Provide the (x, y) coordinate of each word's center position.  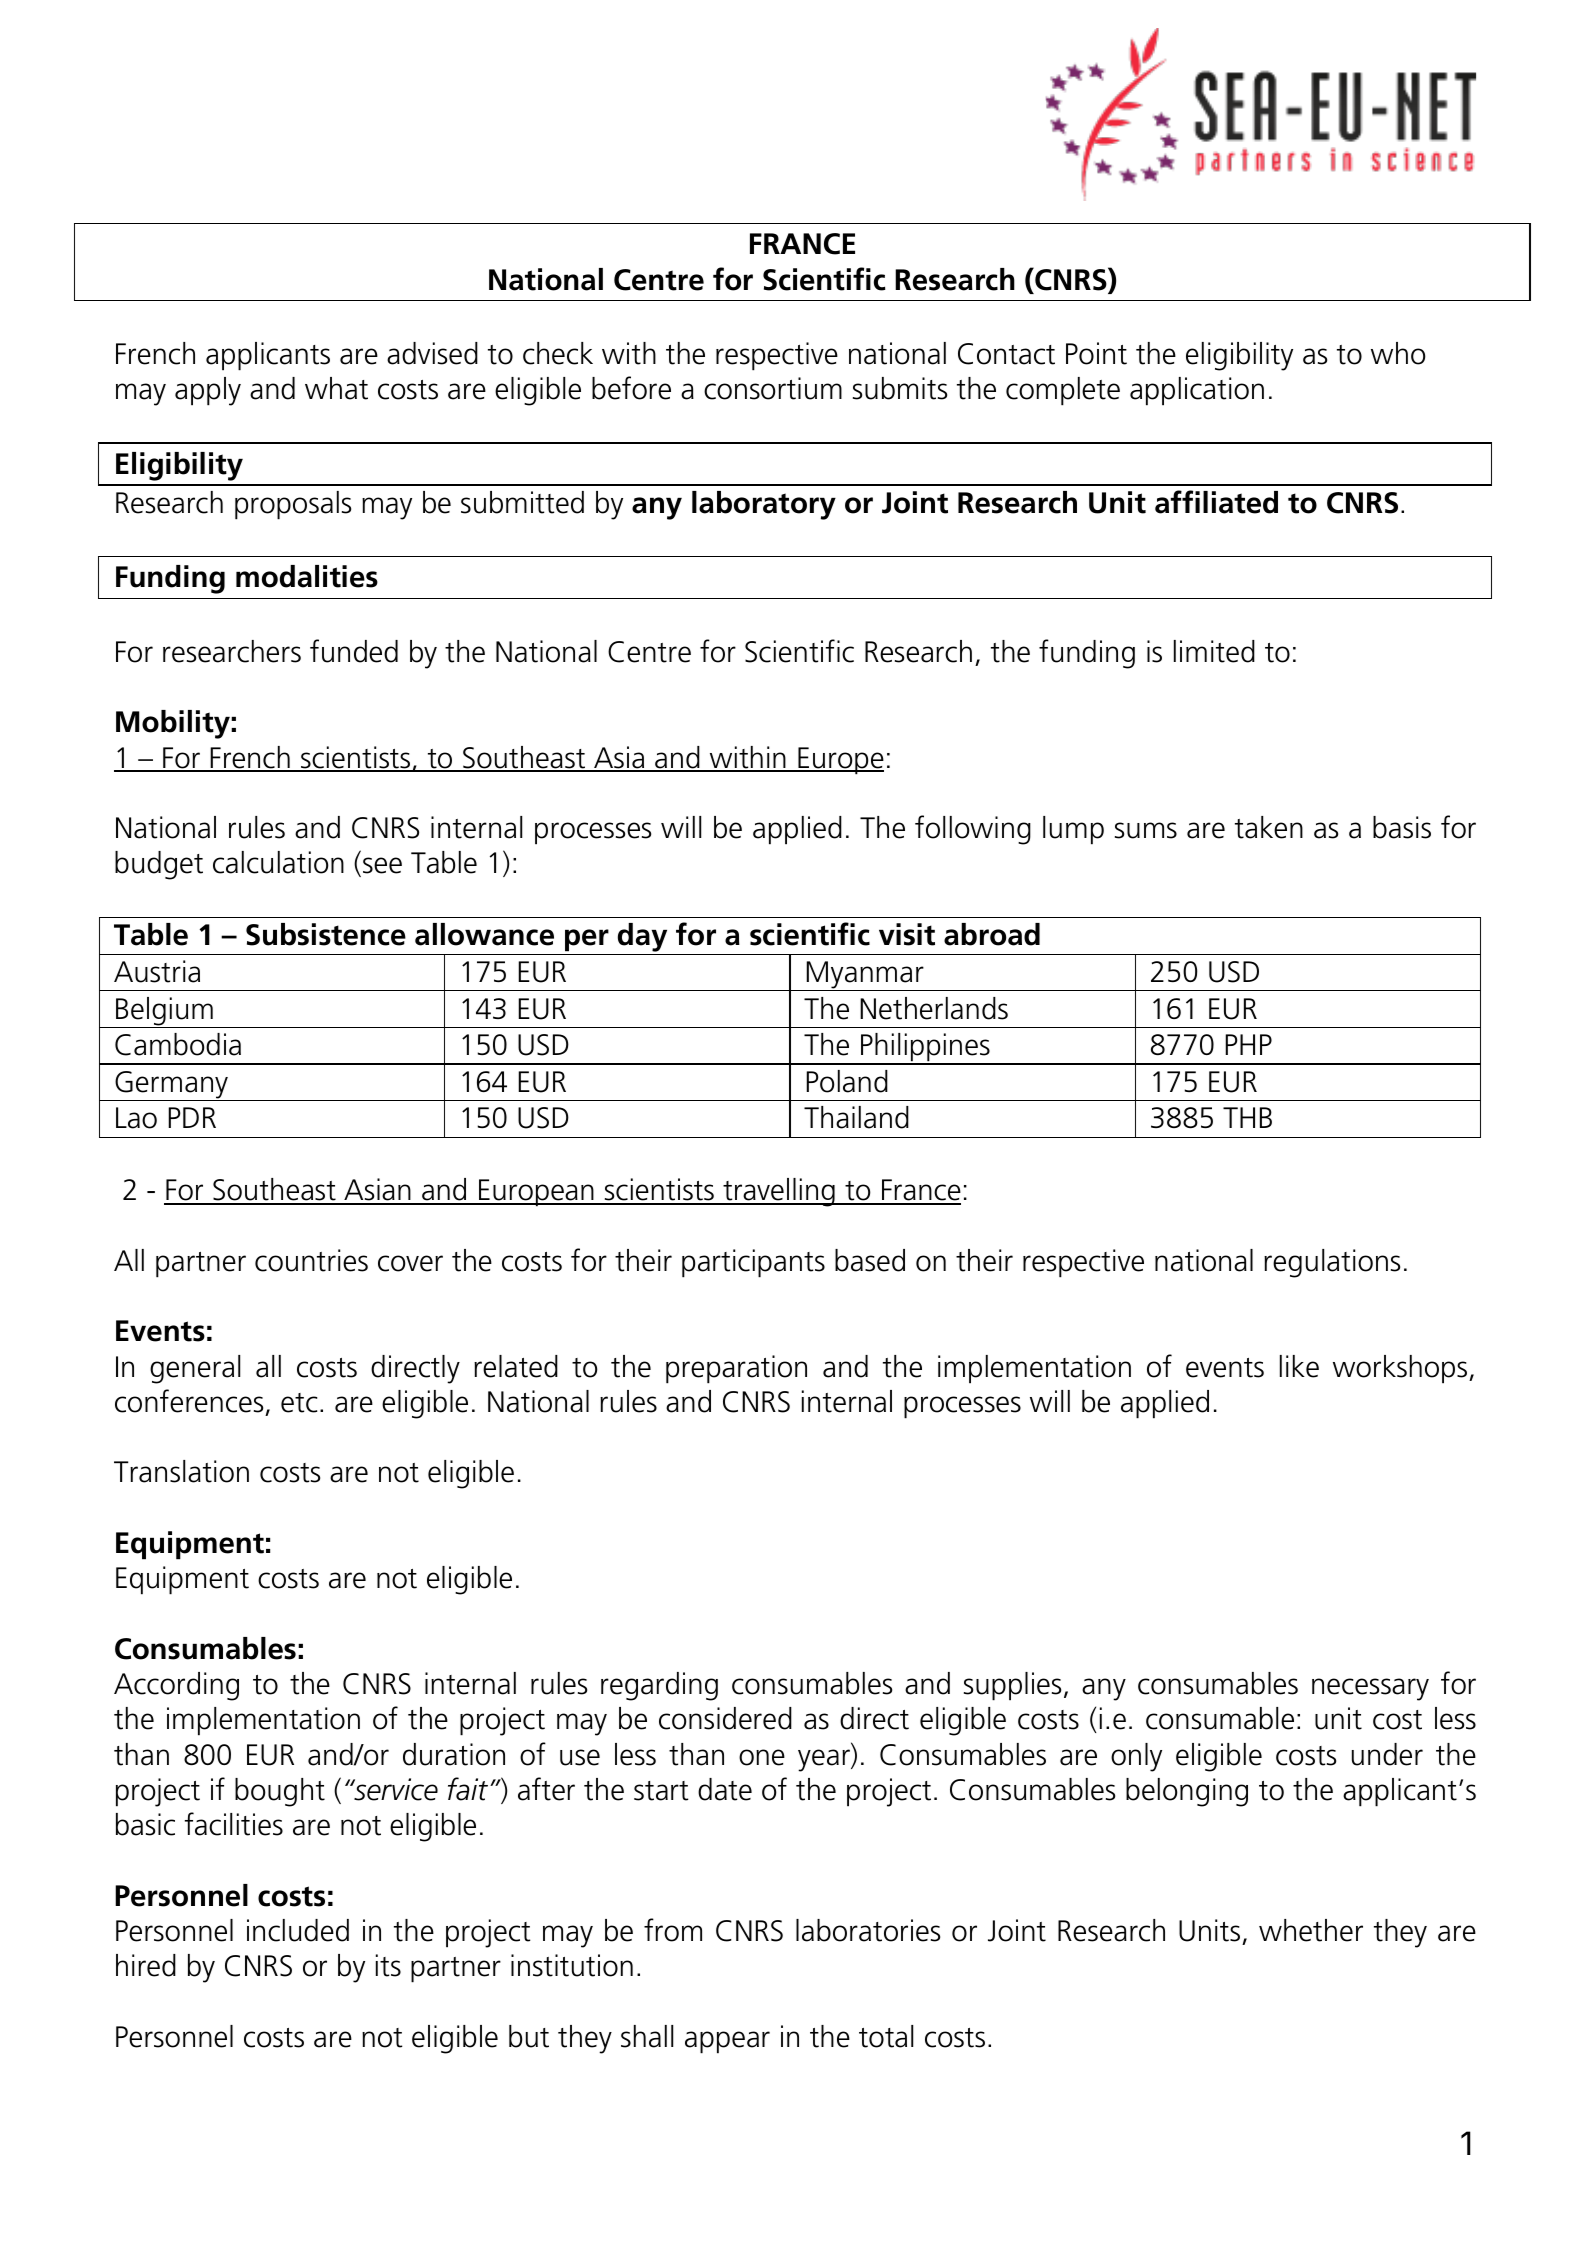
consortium (773, 388)
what (336, 388)
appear (727, 2042)
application (1197, 391)
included (298, 1930)
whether (1311, 1930)
